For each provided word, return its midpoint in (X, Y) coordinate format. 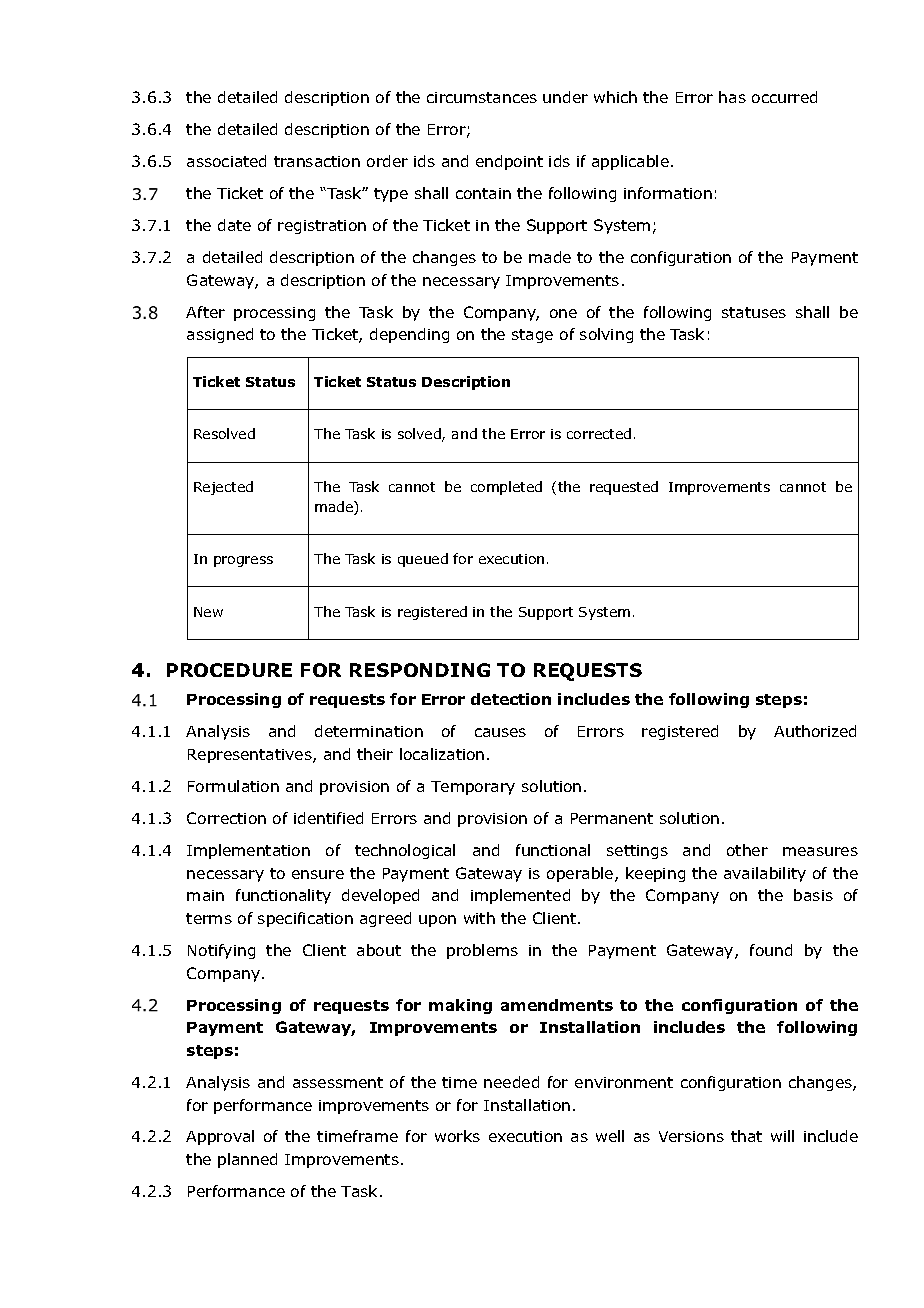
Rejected (223, 488)
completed (506, 488)
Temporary (473, 788)
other (747, 850)
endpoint (509, 162)
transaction (317, 161)
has (732, 97)
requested (624, 488)
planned (247, 1160)
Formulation (233, 786)
